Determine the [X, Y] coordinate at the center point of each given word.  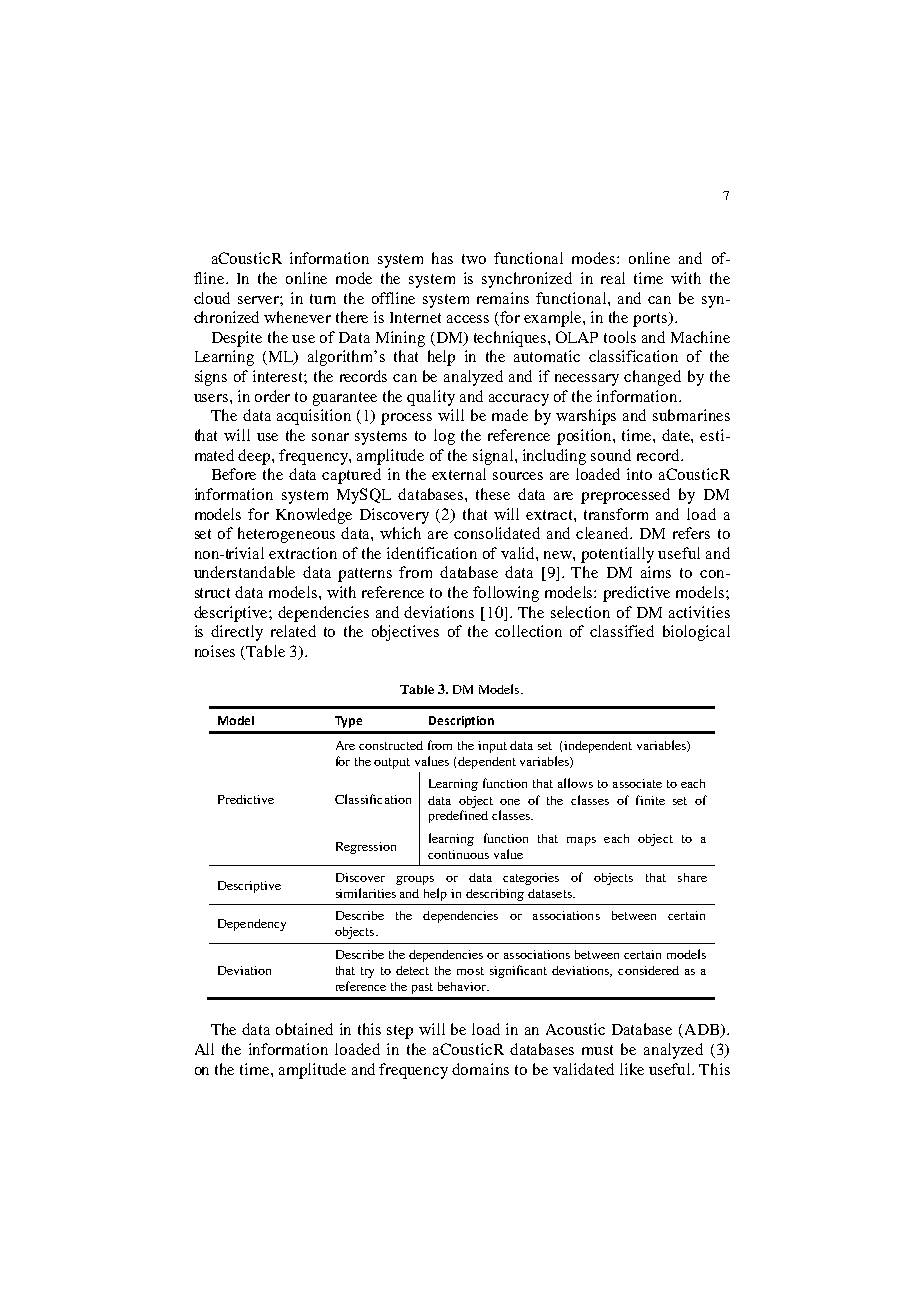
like [632, 1069]
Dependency [252, 925]
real [613, 278]
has [442, 258]
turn [323, 299]
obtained [304, 1029]
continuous [458, 854]
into [639, 474]
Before [234, 474]
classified [622, 631]
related [293, 631]
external [459, 474]
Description [461, 722]
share [692, 877]
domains [480, 1069]
